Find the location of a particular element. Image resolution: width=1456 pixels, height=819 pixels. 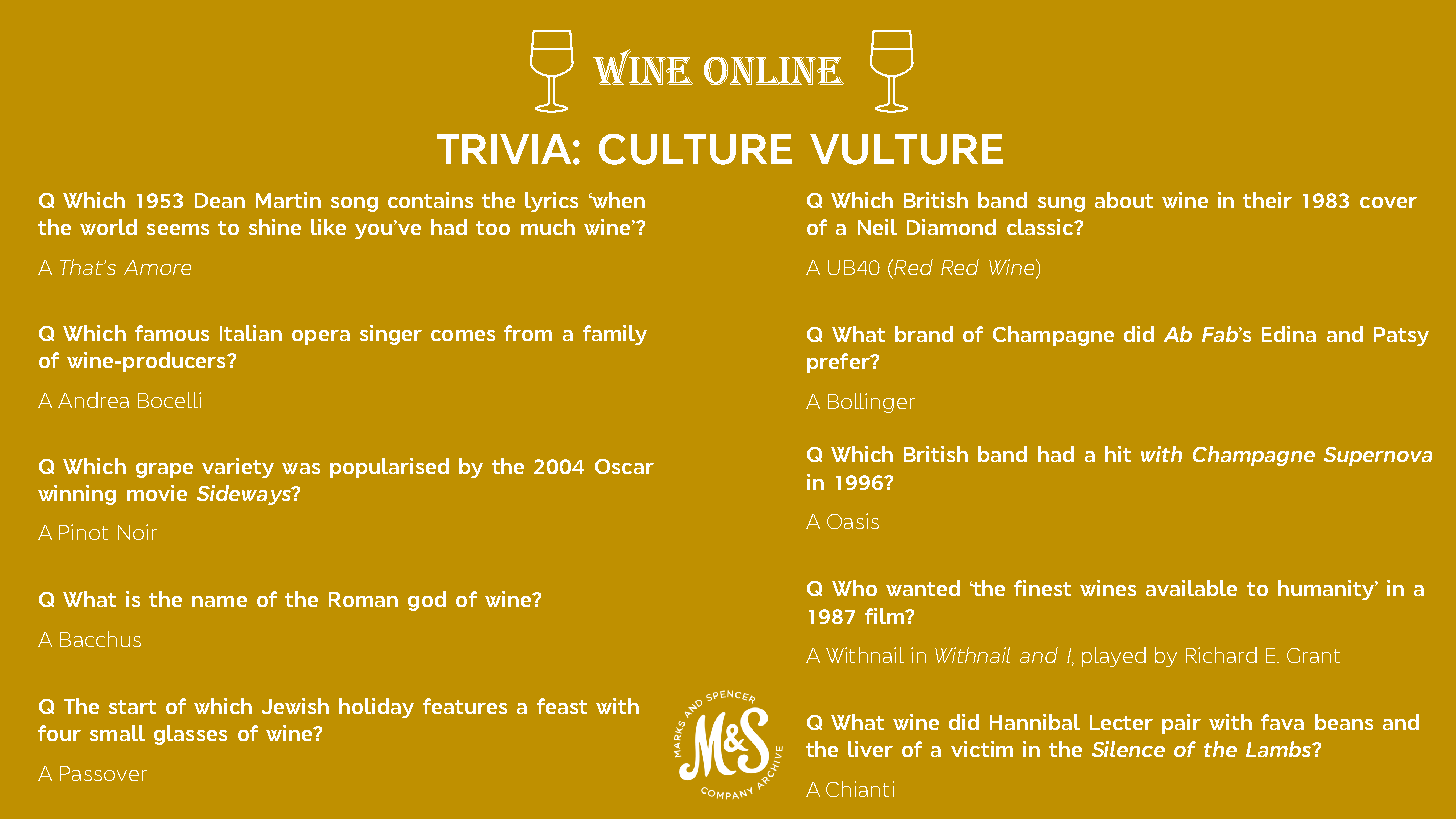

Passover is located at coordinates (103, 773).
